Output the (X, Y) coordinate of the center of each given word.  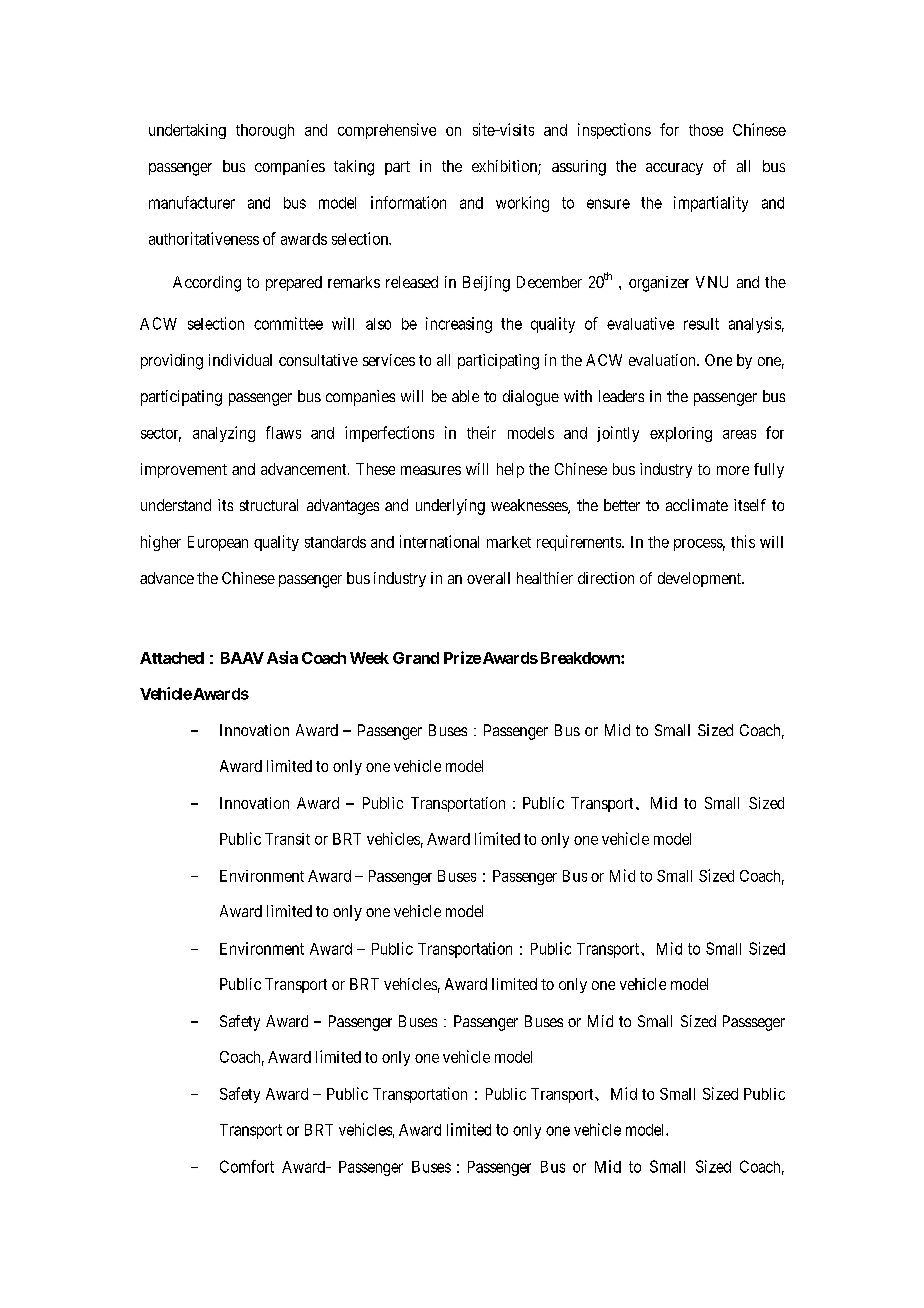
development (701, 579)
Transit (287, 839)
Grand (416, 658)
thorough (265, 131)
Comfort (247, 1166)
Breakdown (579, 658)
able (465, 396)
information (408, 202)
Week (369, 658)
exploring (681, 434)
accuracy (674, 169)
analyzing (224, 434)
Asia (282, 657)
